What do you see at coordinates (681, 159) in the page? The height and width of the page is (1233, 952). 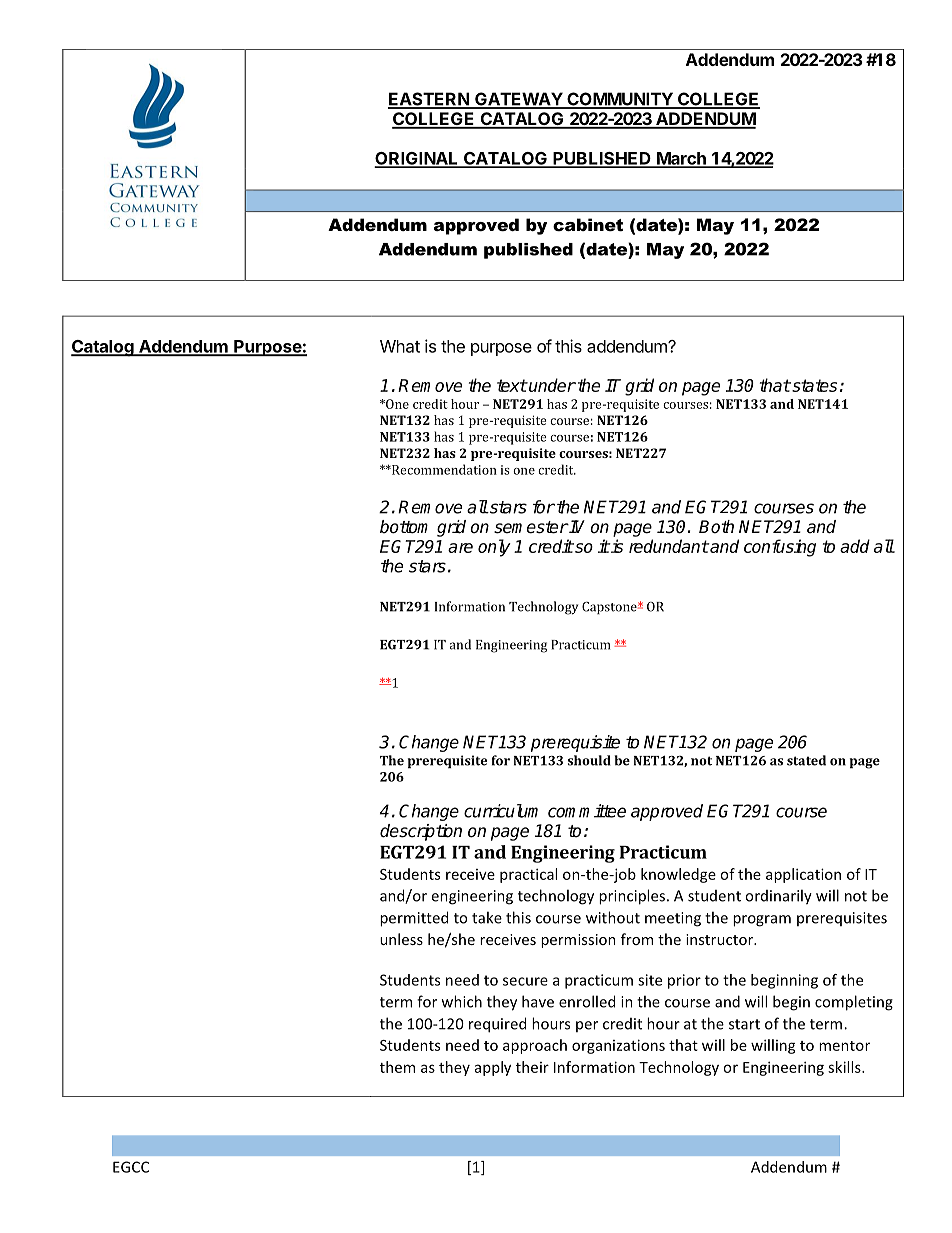 I see `March` at bounding box center [681, 159].
